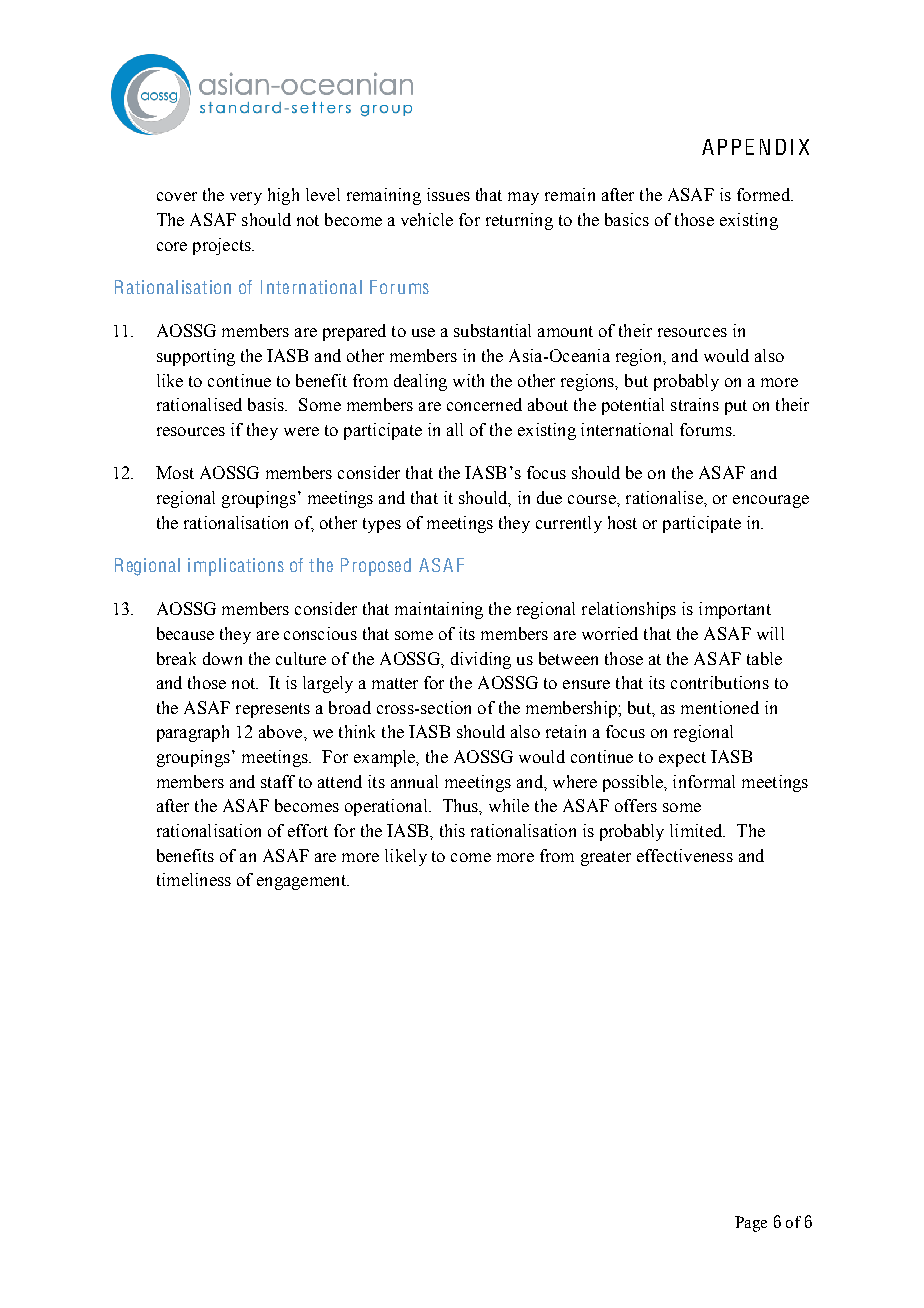 This document has height=1308, width=924. What do you see at coordinates (452, 830) in the document?
I see `this` at bounding box center [452, 830].
